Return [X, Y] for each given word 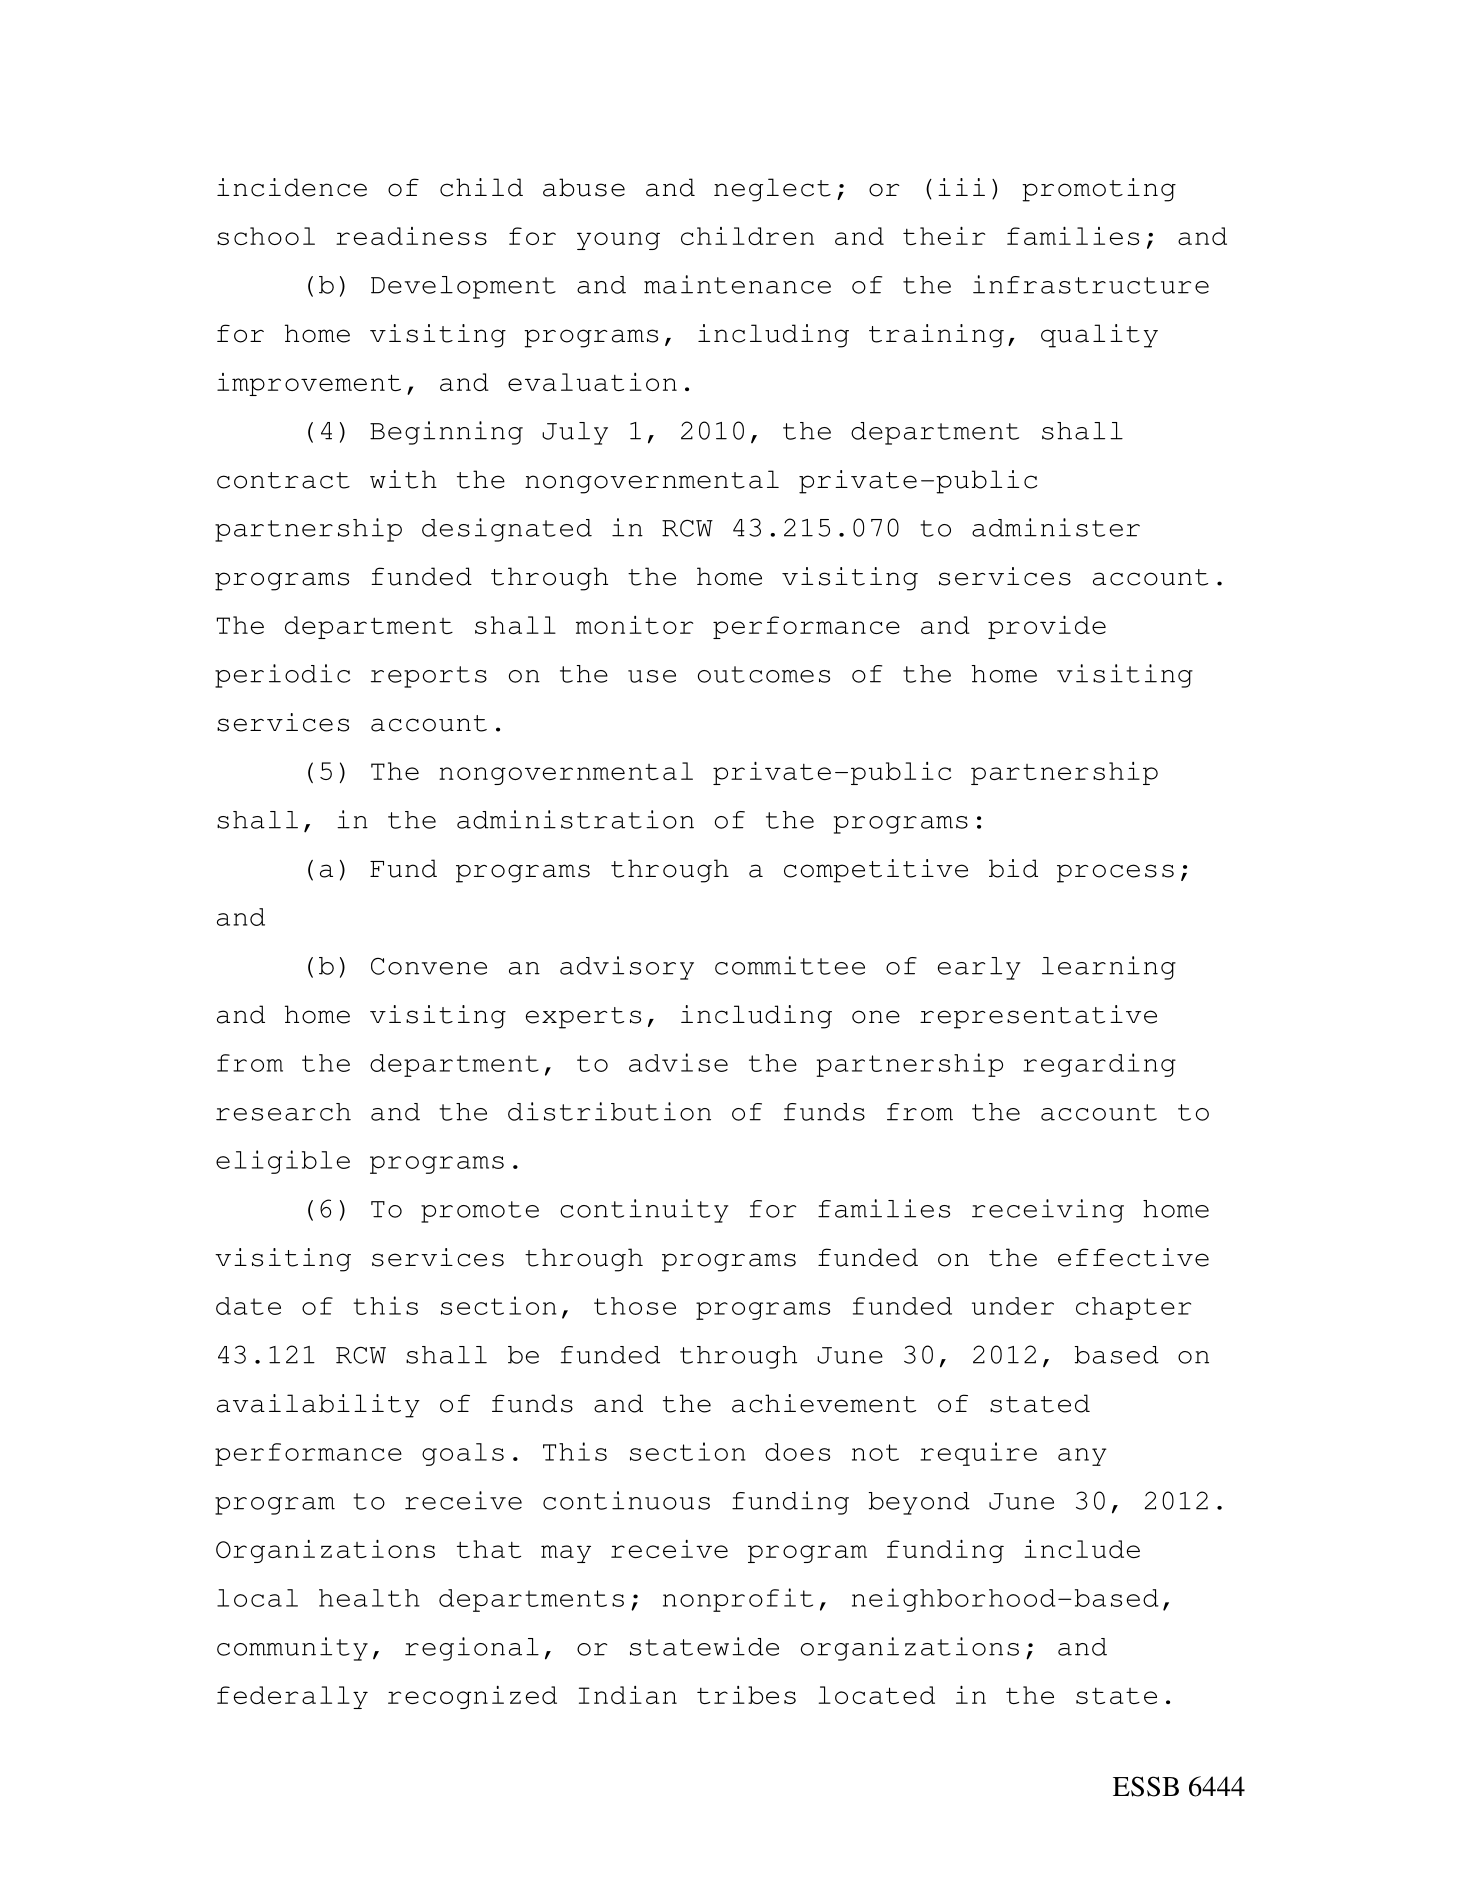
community [292, 1649]
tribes [746, 1695]
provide [1047, 627]
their [944, 235]
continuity [644, 1211]
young [618, 241]
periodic [282, 676]
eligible [283, 1162]
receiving [1048, 1211]
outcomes [764, 674]
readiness [411, 236]
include [1082, 1549]
